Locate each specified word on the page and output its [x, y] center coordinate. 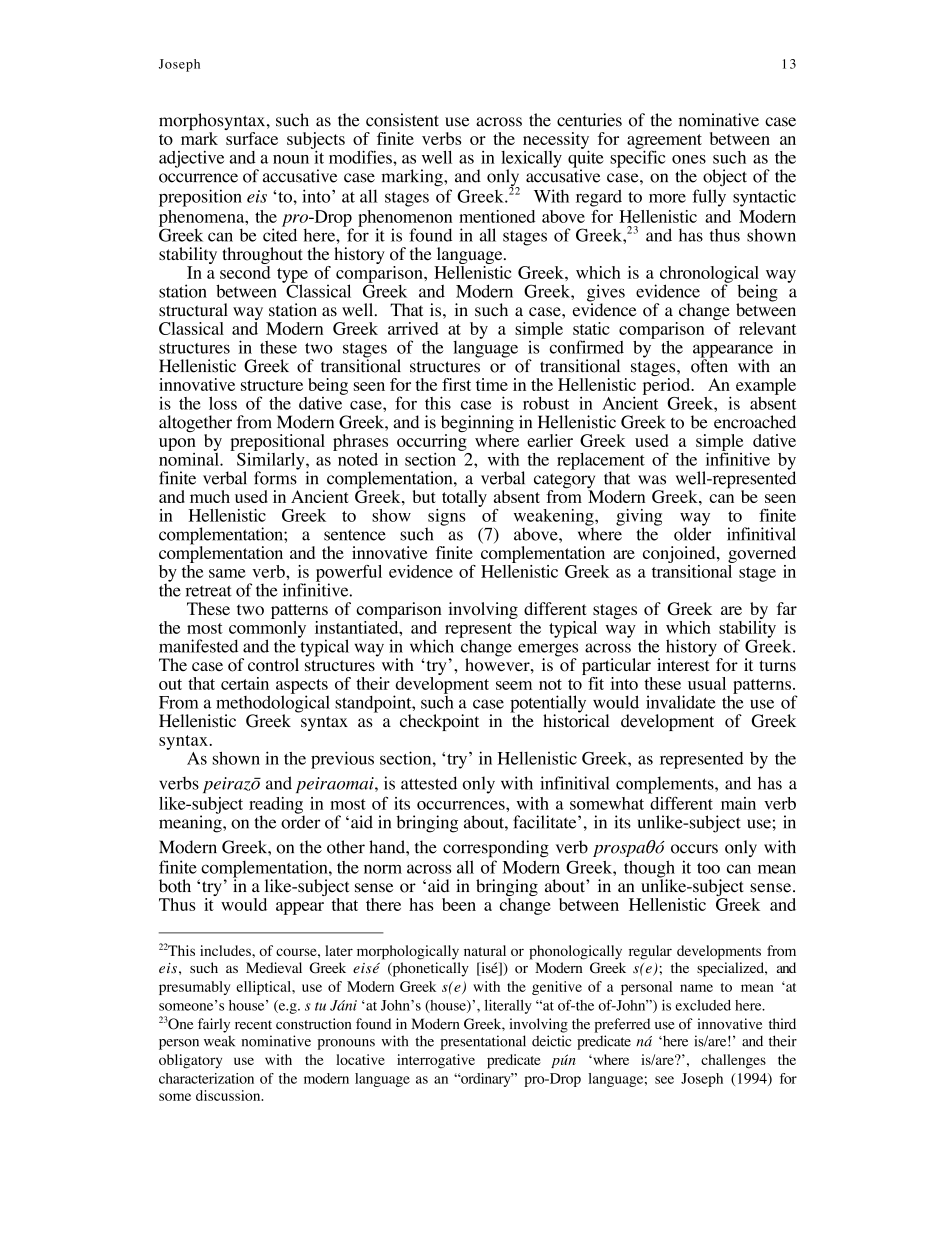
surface [252, 138]
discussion [229, 1095]
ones [689, 159]
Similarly [272, 461]
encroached [755, 422]
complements [666, 785]
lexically [531, 160]
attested [429, 783]
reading [277, 806]
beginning [477, 425]
